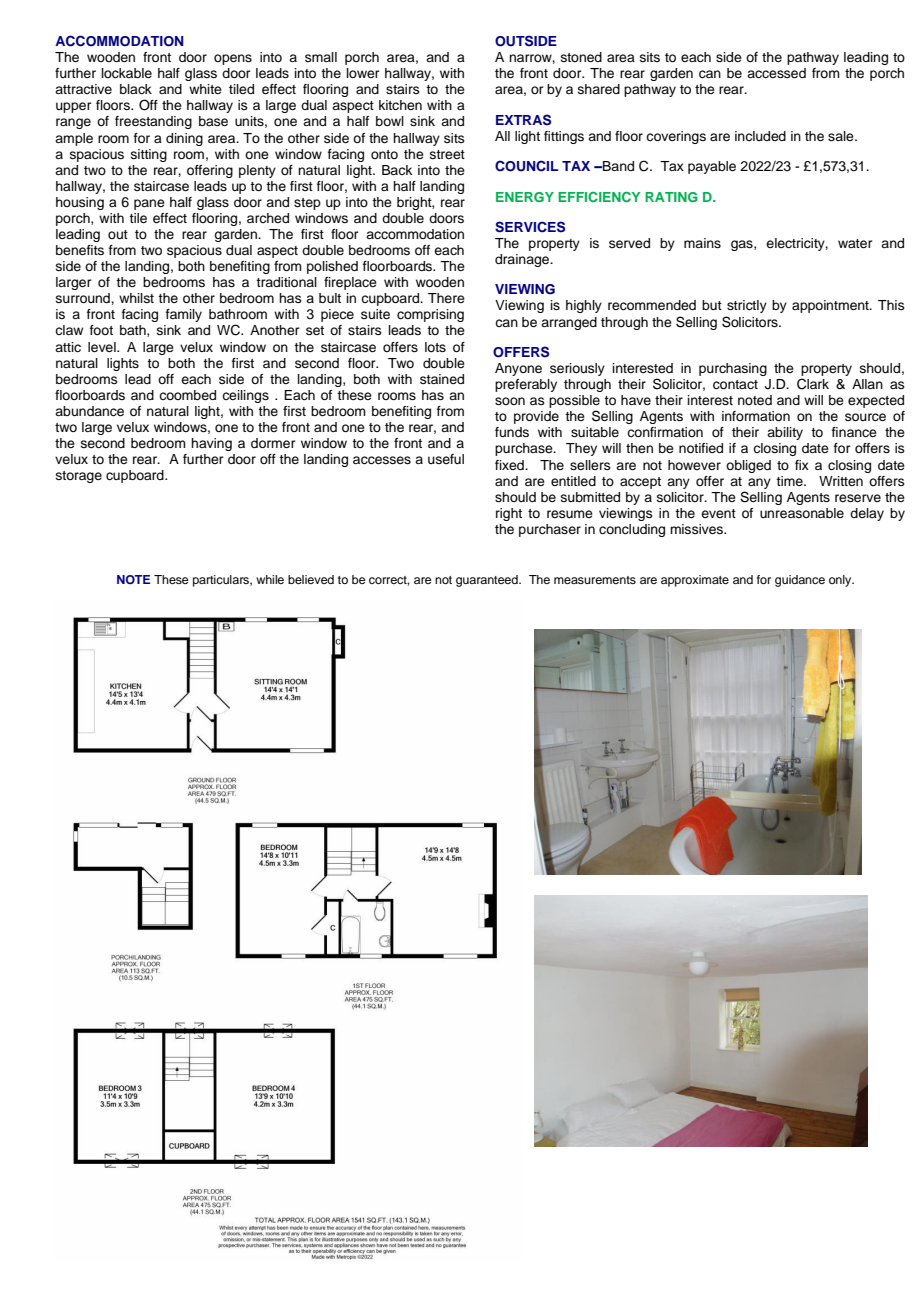 The width and height of the page is (924, 1308). I want to click on appointment, so click(831, 306).
